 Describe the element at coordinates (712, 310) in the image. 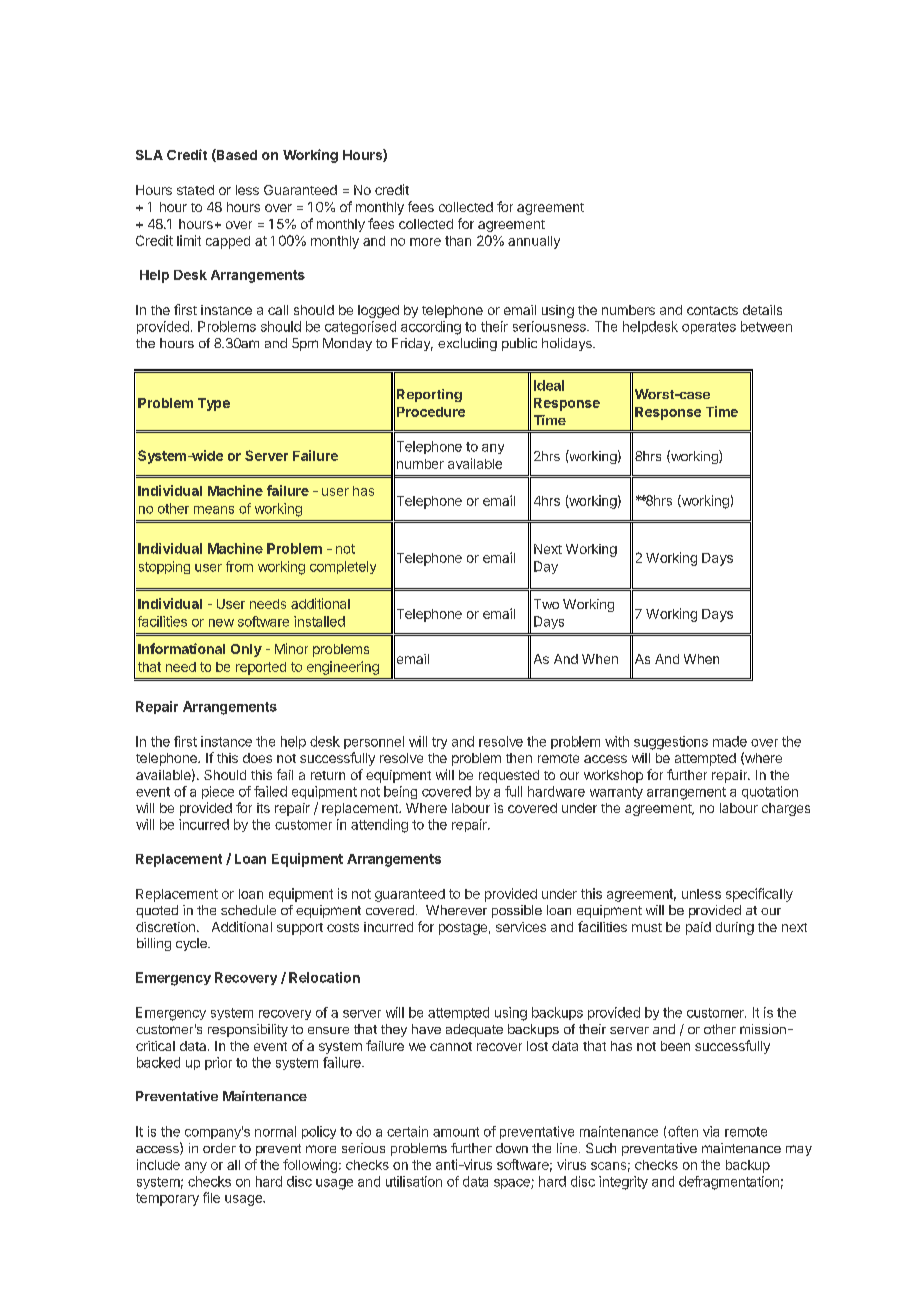

I see `contacts` at that location.
